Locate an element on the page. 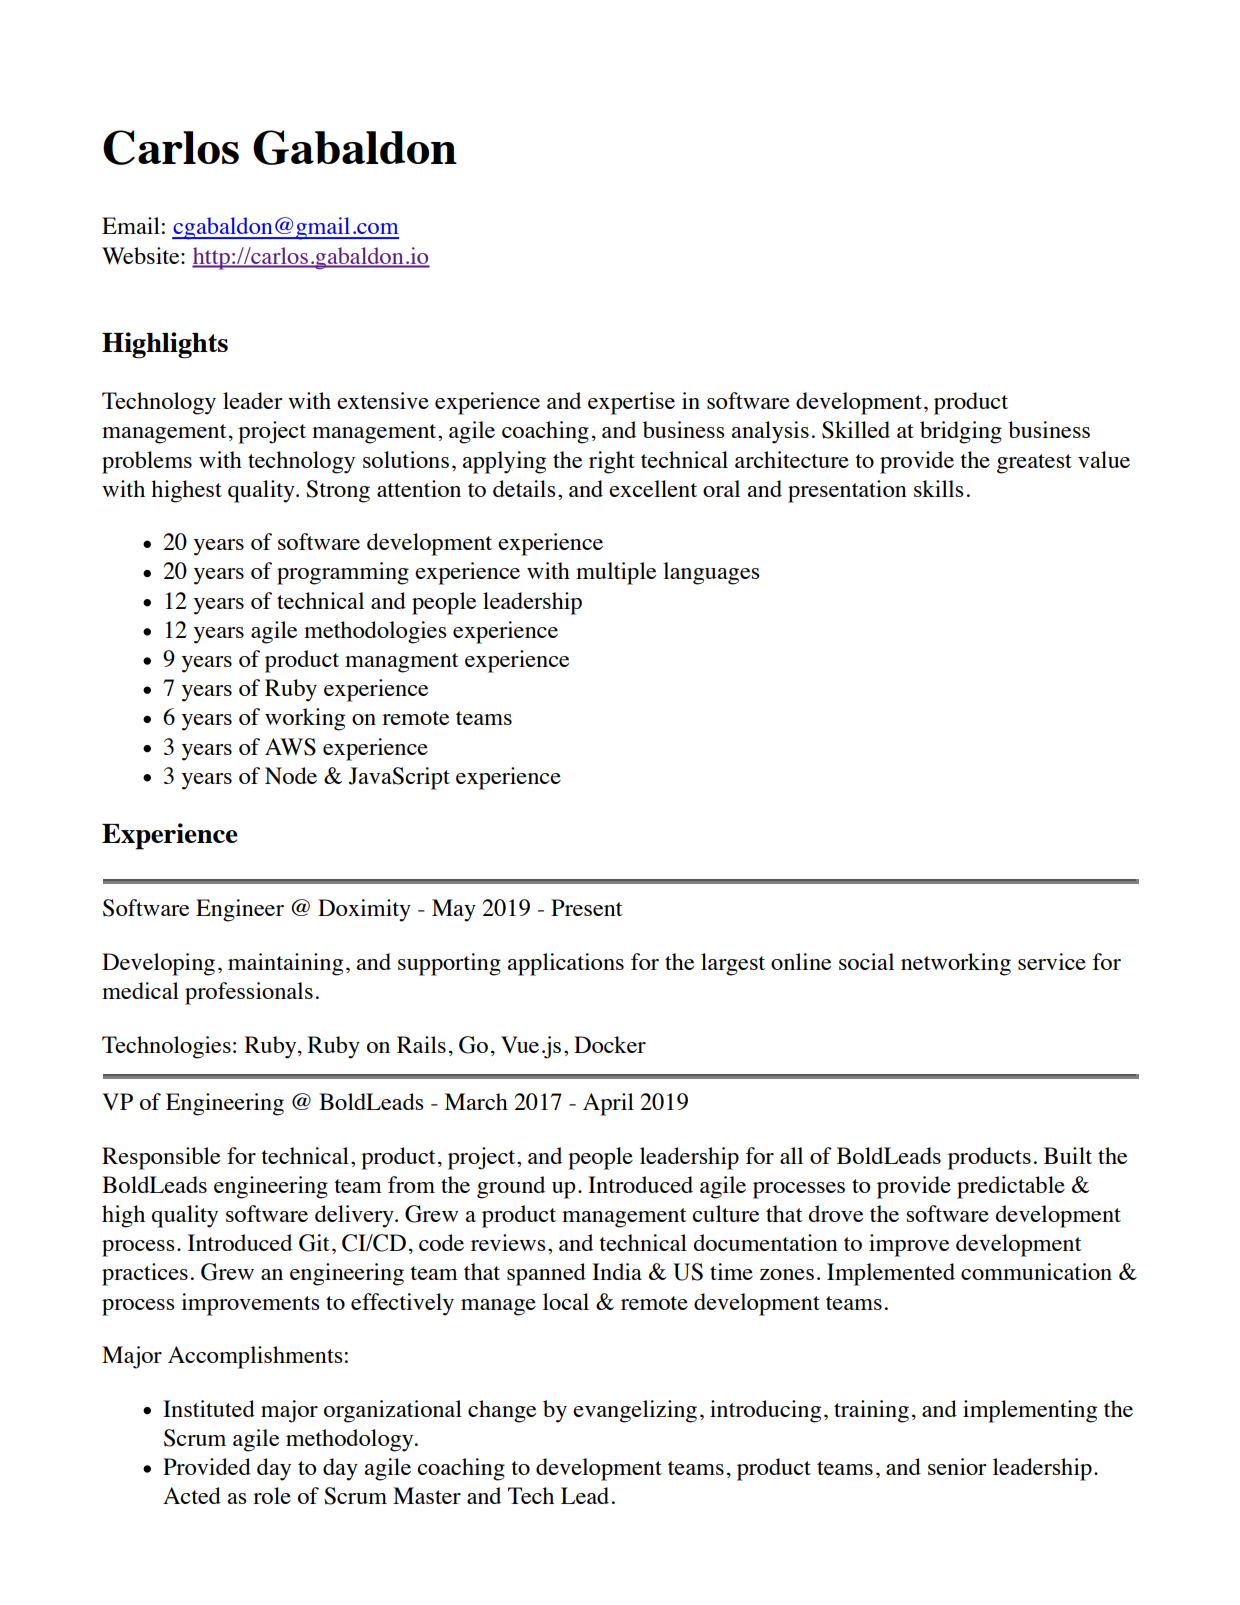 The height and width of the image is (1605, 1240). bridging is located at coordinates (961, 432).
